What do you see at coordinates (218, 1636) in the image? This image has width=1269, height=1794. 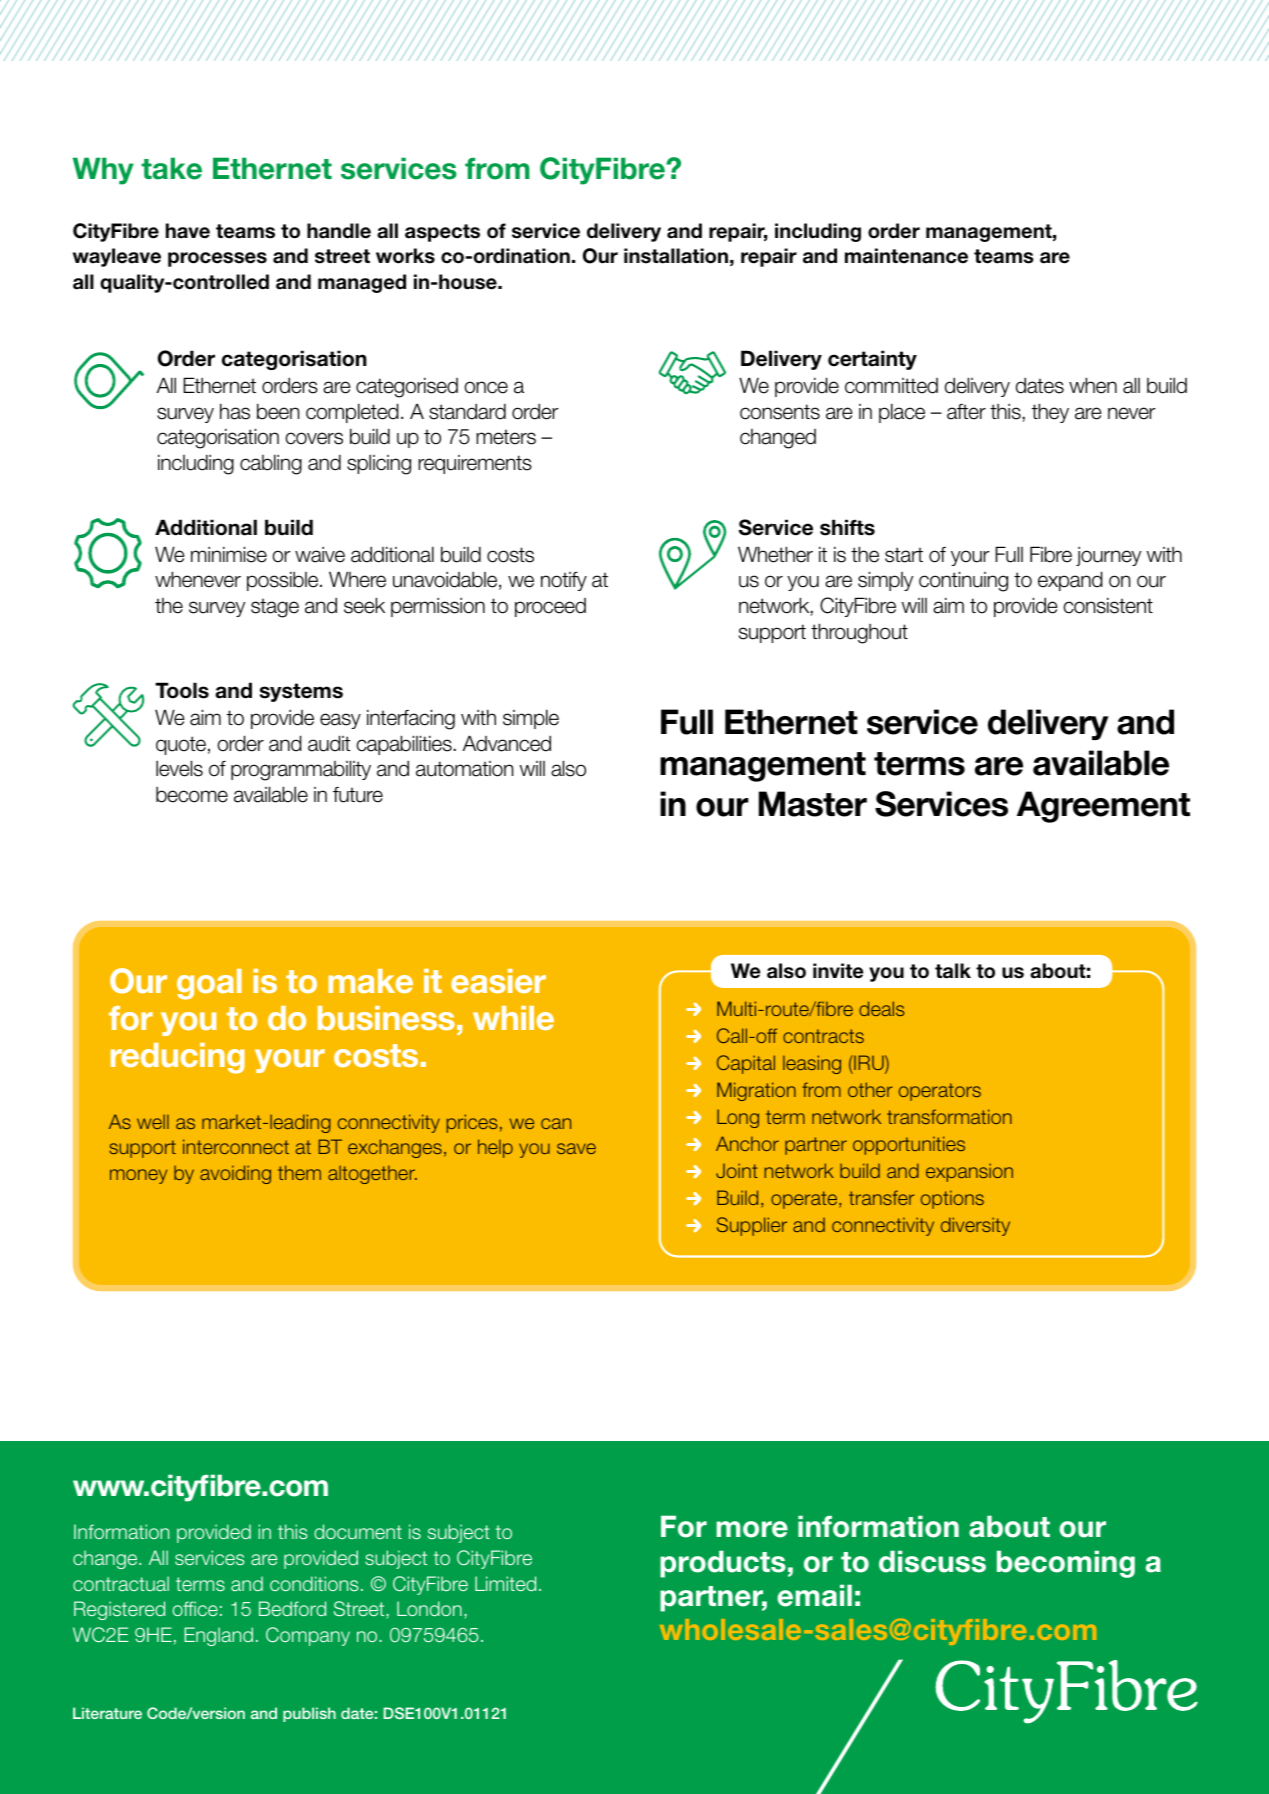 I see `England` at bounding box center [218, 1636].
